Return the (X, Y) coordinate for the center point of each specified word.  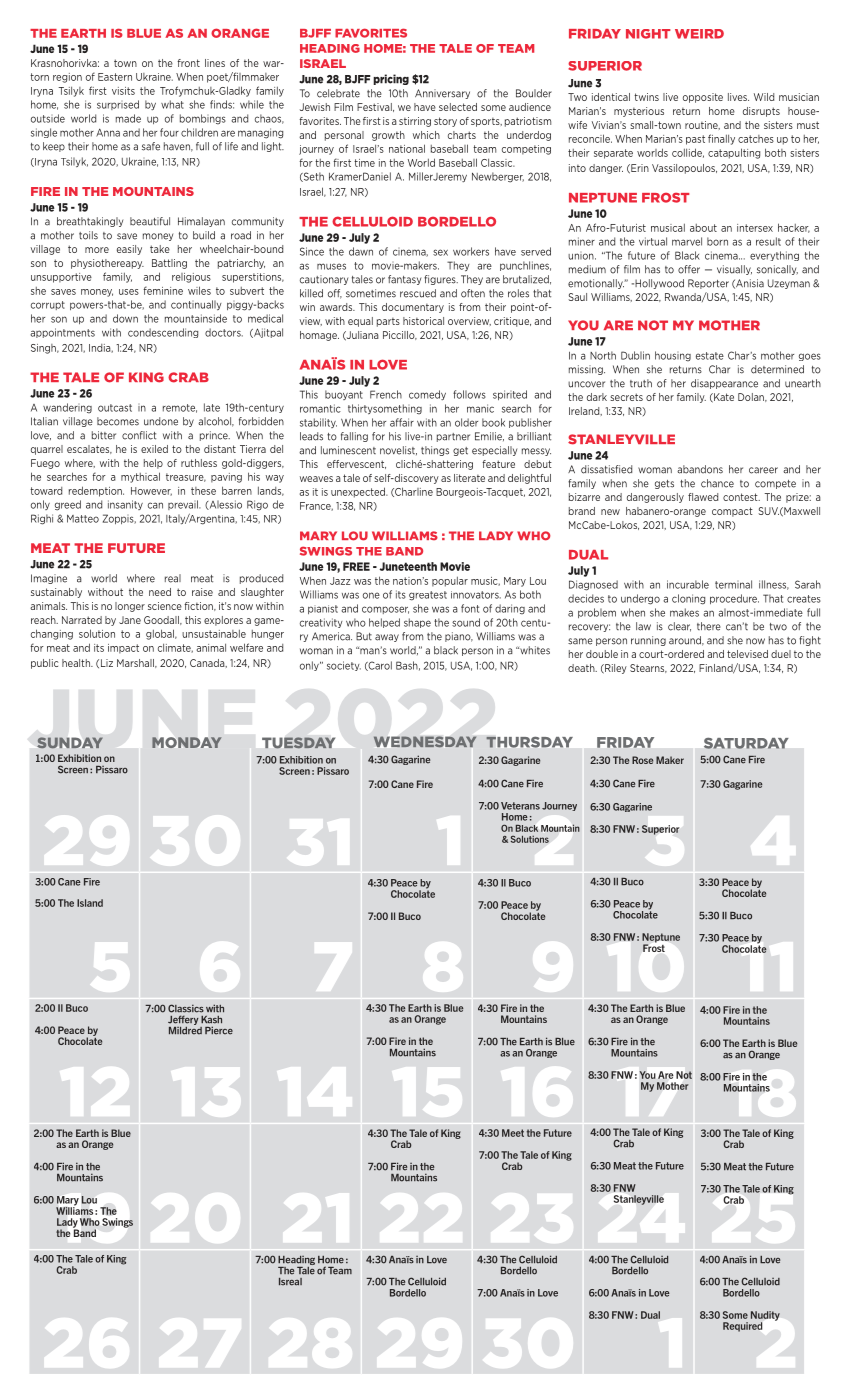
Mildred (185, 1029)
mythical (140, 477)
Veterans (520, 806)
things (435, 451)
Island (90, 903)
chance (717, 483)
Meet (513, 1133)
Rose (642, 760)
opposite (703, 98)
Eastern (115, 77)
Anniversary (442, 94)
